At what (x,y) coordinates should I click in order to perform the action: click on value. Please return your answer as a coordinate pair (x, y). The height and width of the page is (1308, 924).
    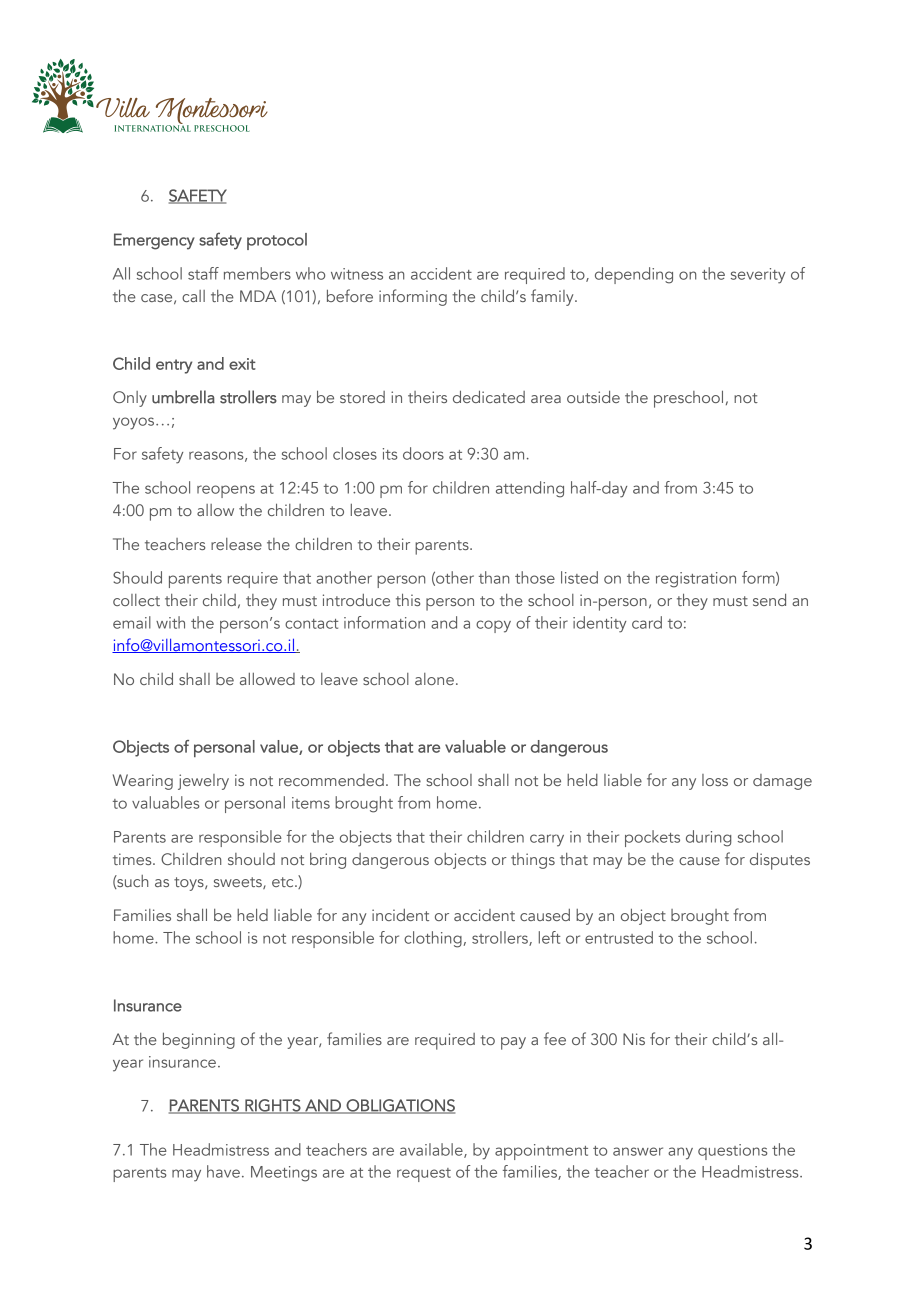
    Looking at the image, I should click on (280, 747).
